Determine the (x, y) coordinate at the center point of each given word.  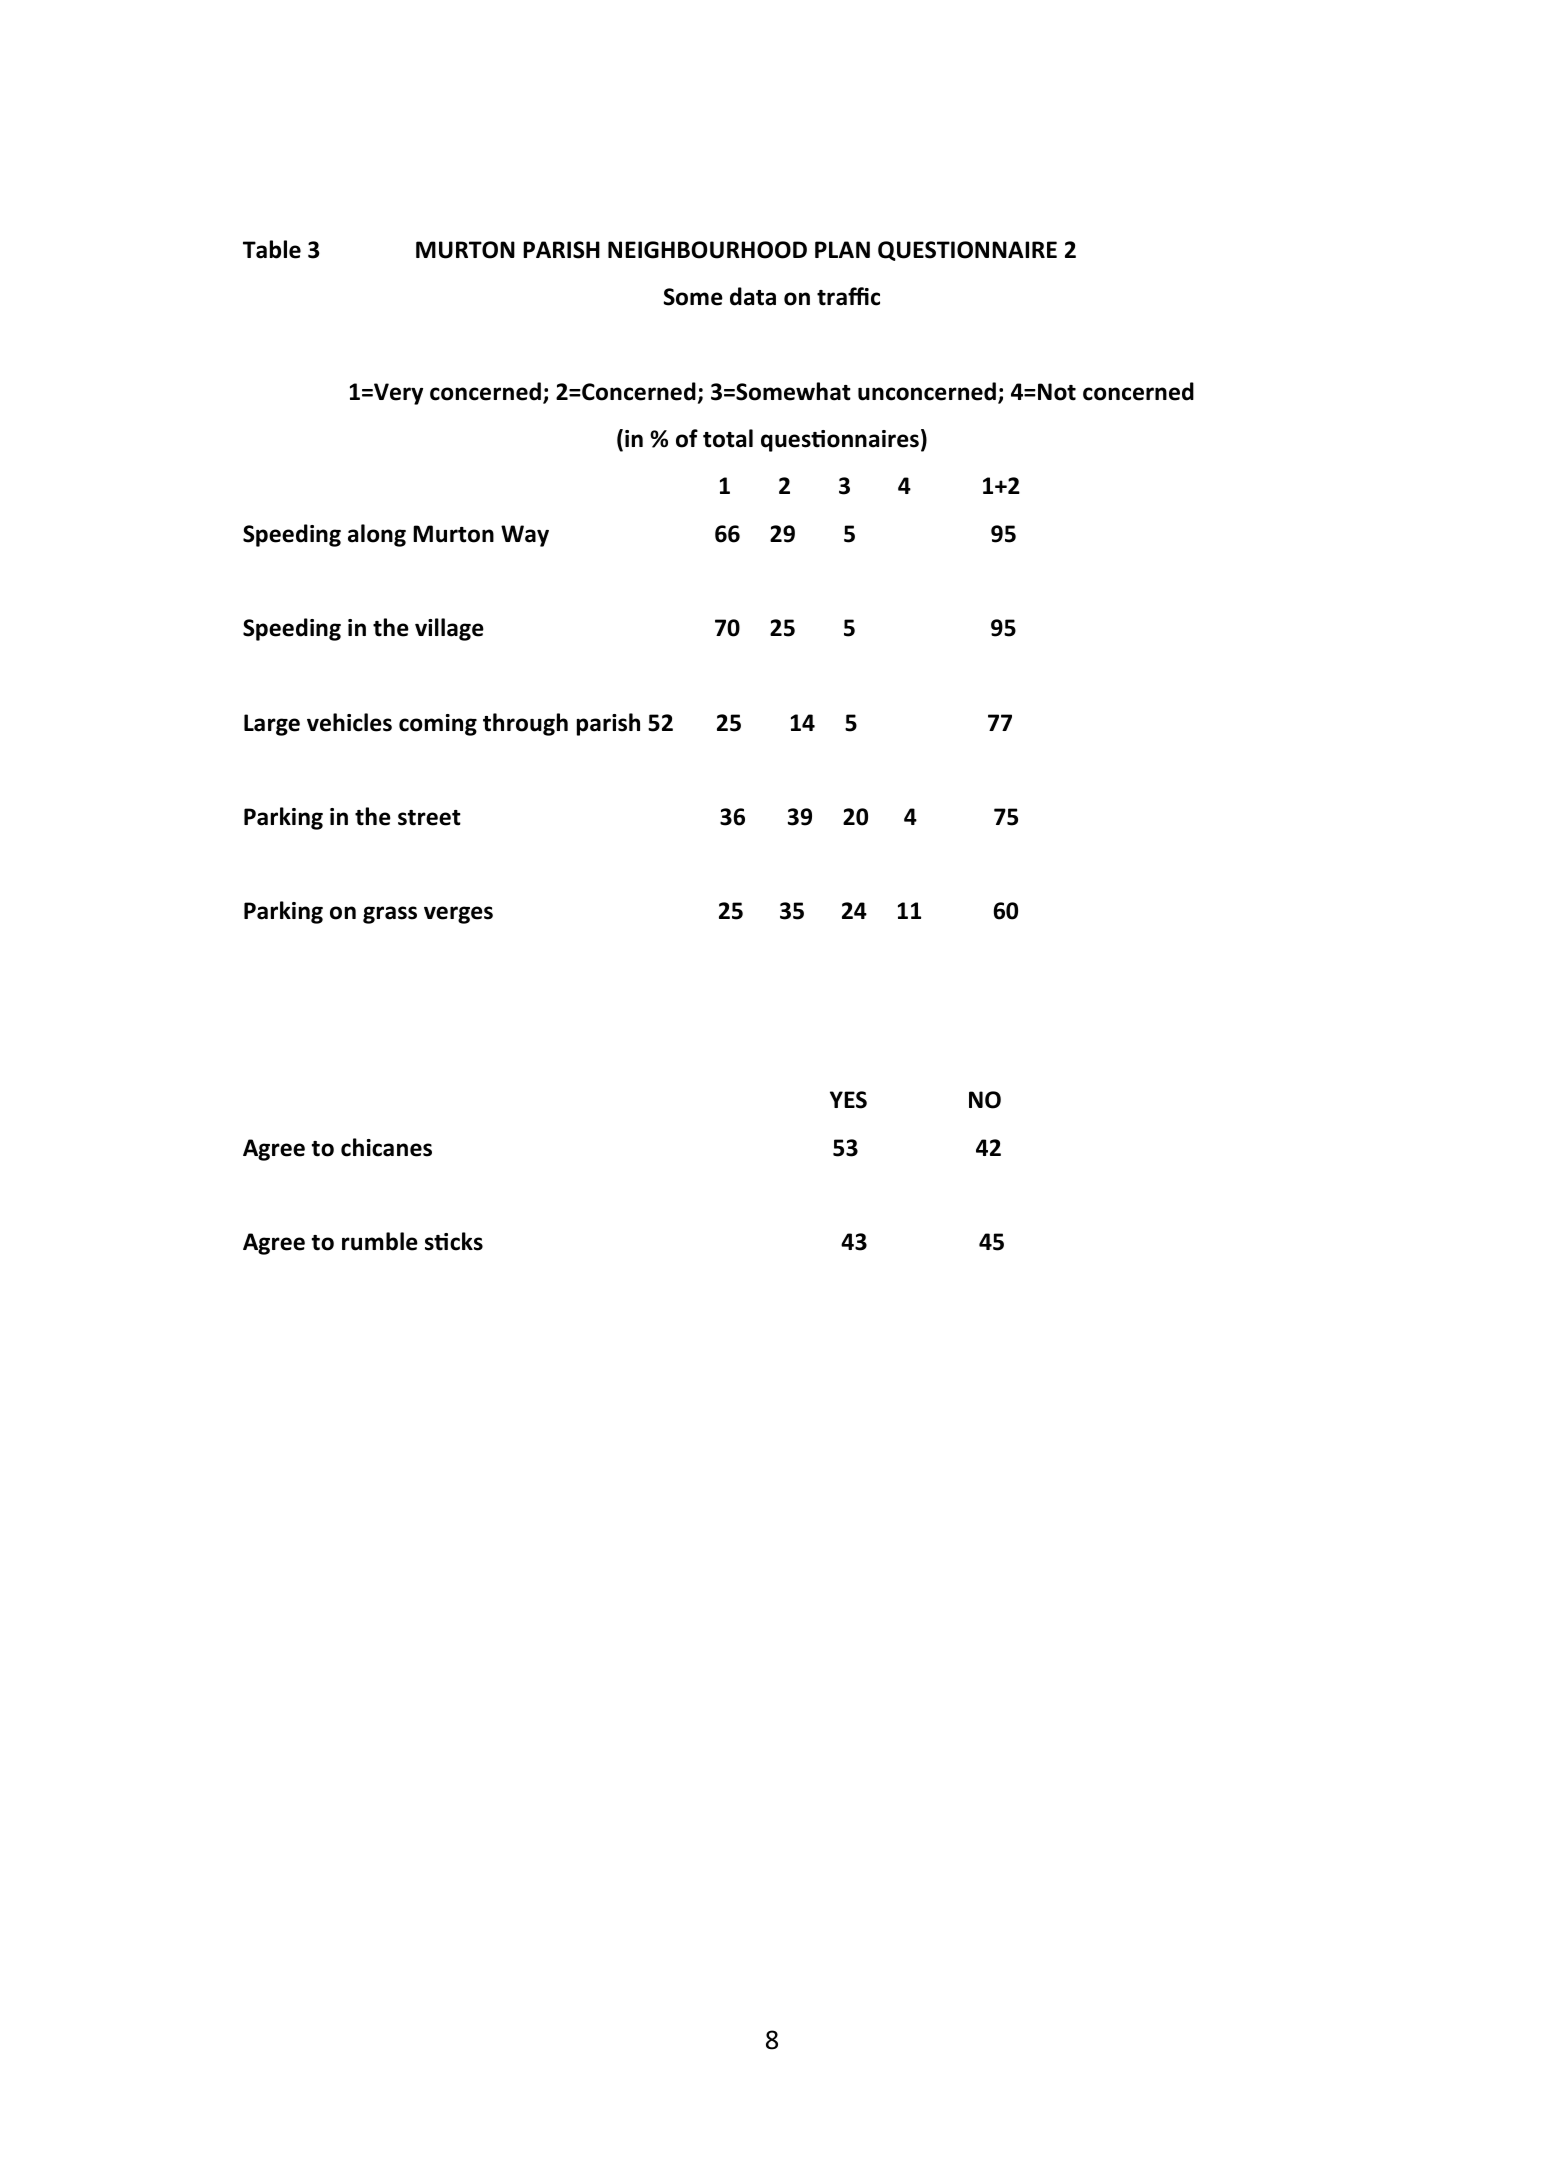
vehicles (349, 722)
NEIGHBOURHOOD (707, 250)
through (525, 724)
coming (438, 725)
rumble (380, 1241)
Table (272, 249)
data (753, 296)
